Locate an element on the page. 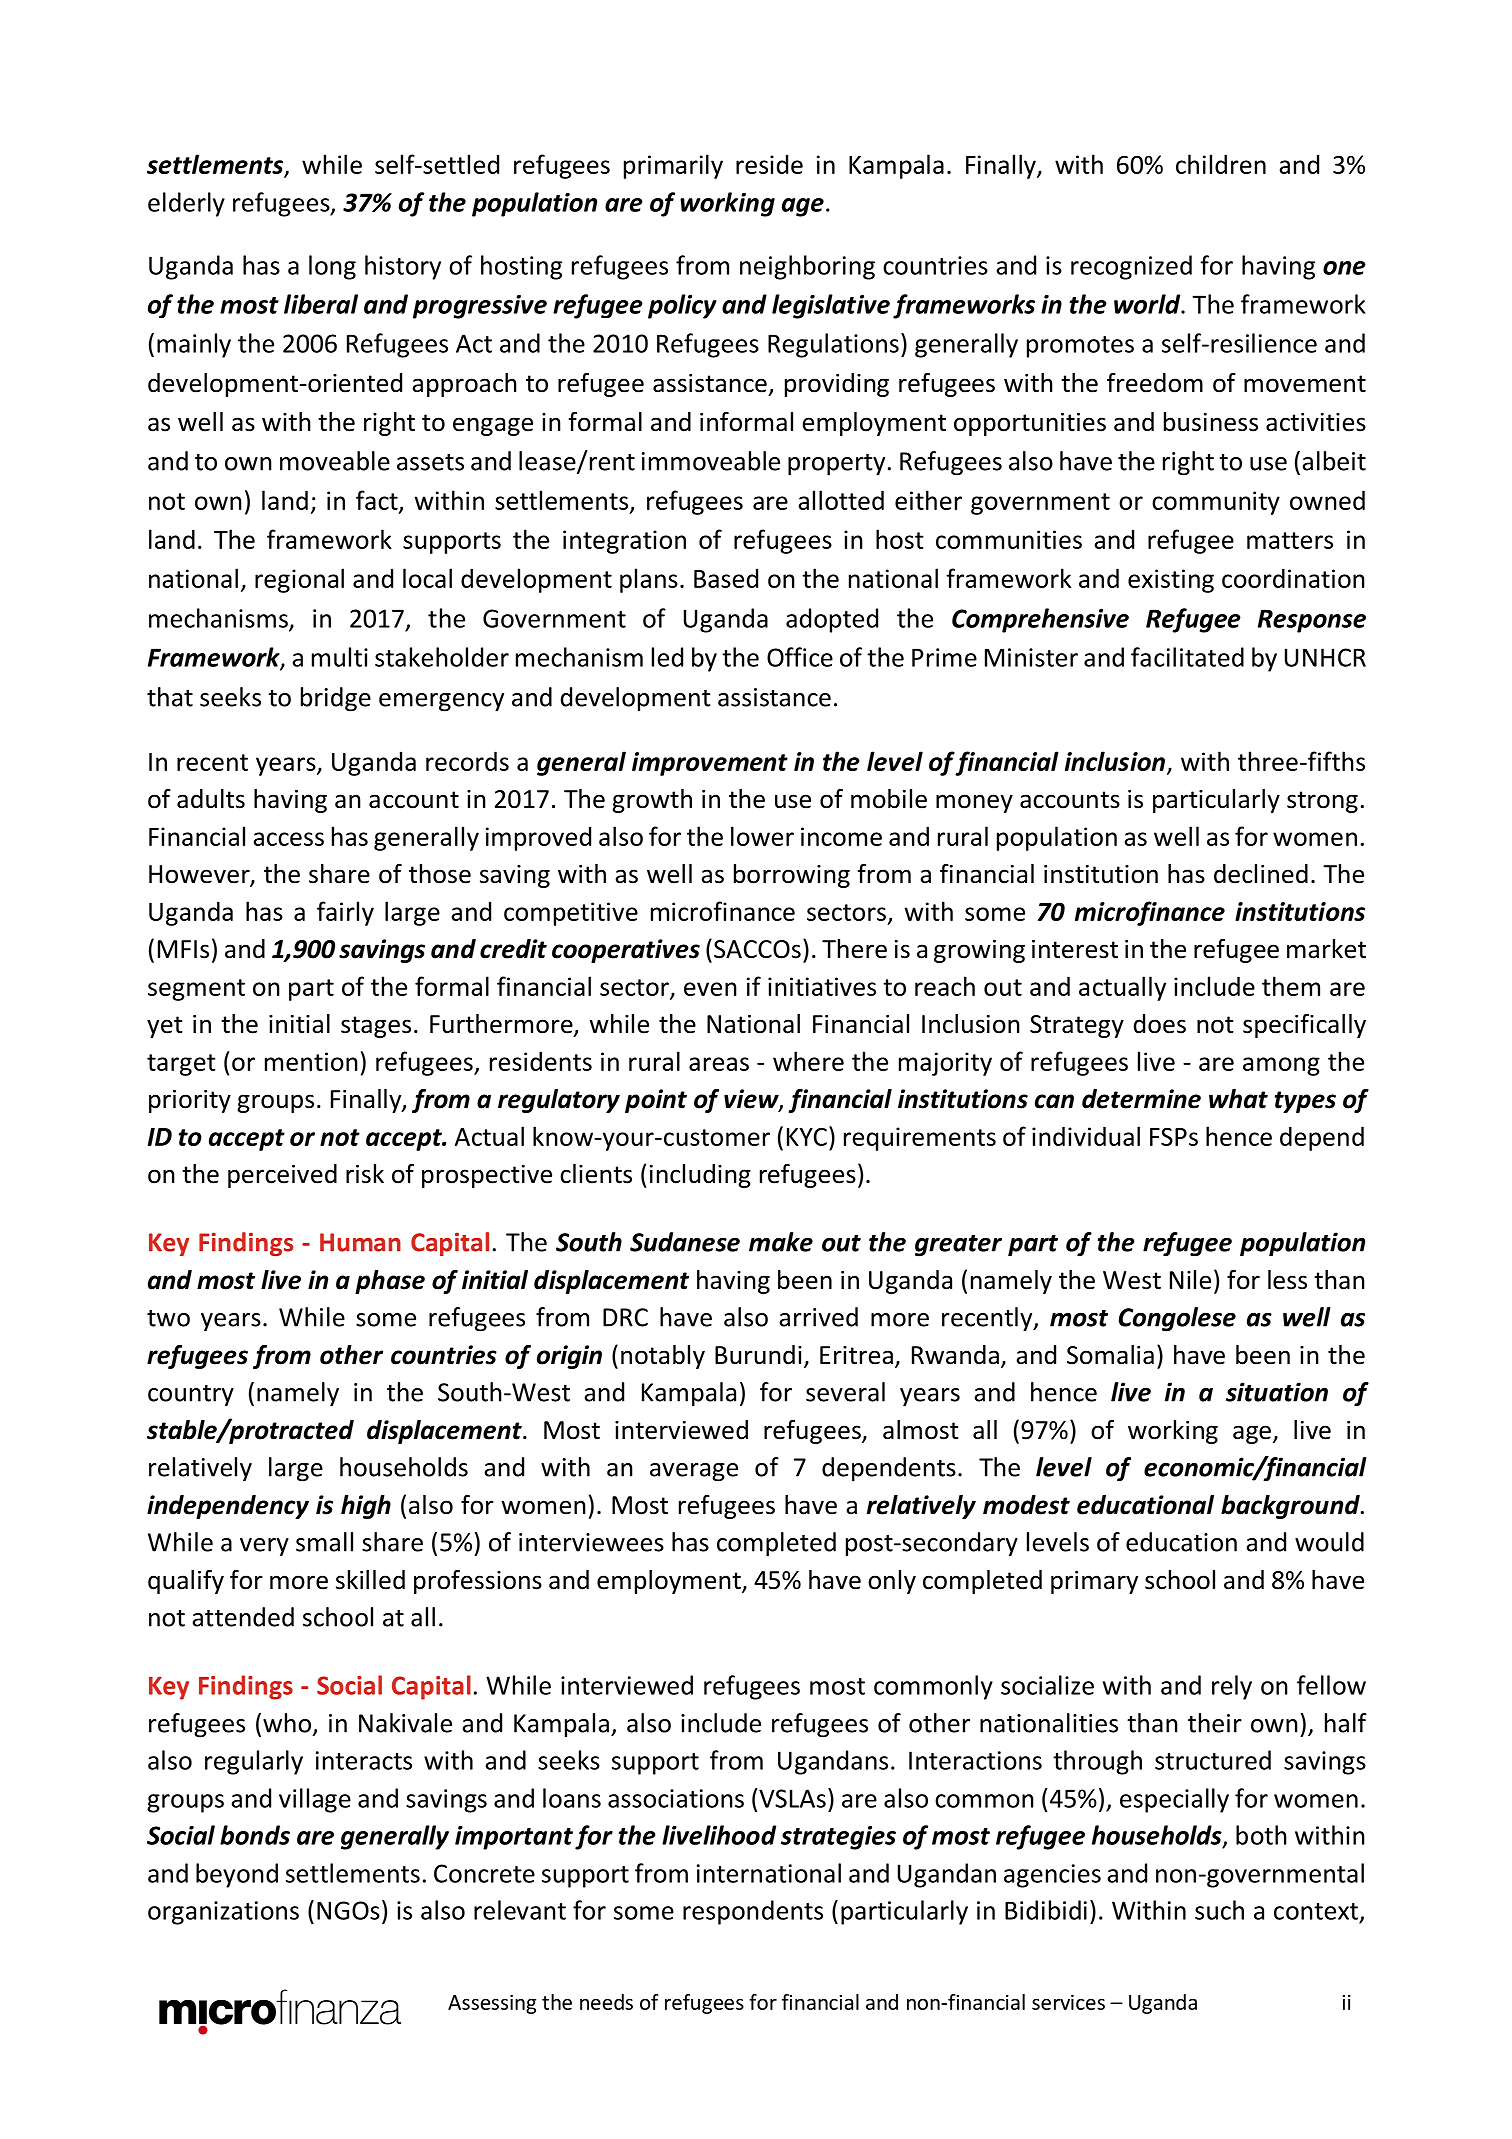  average is located at coordinates (694, 1472).
